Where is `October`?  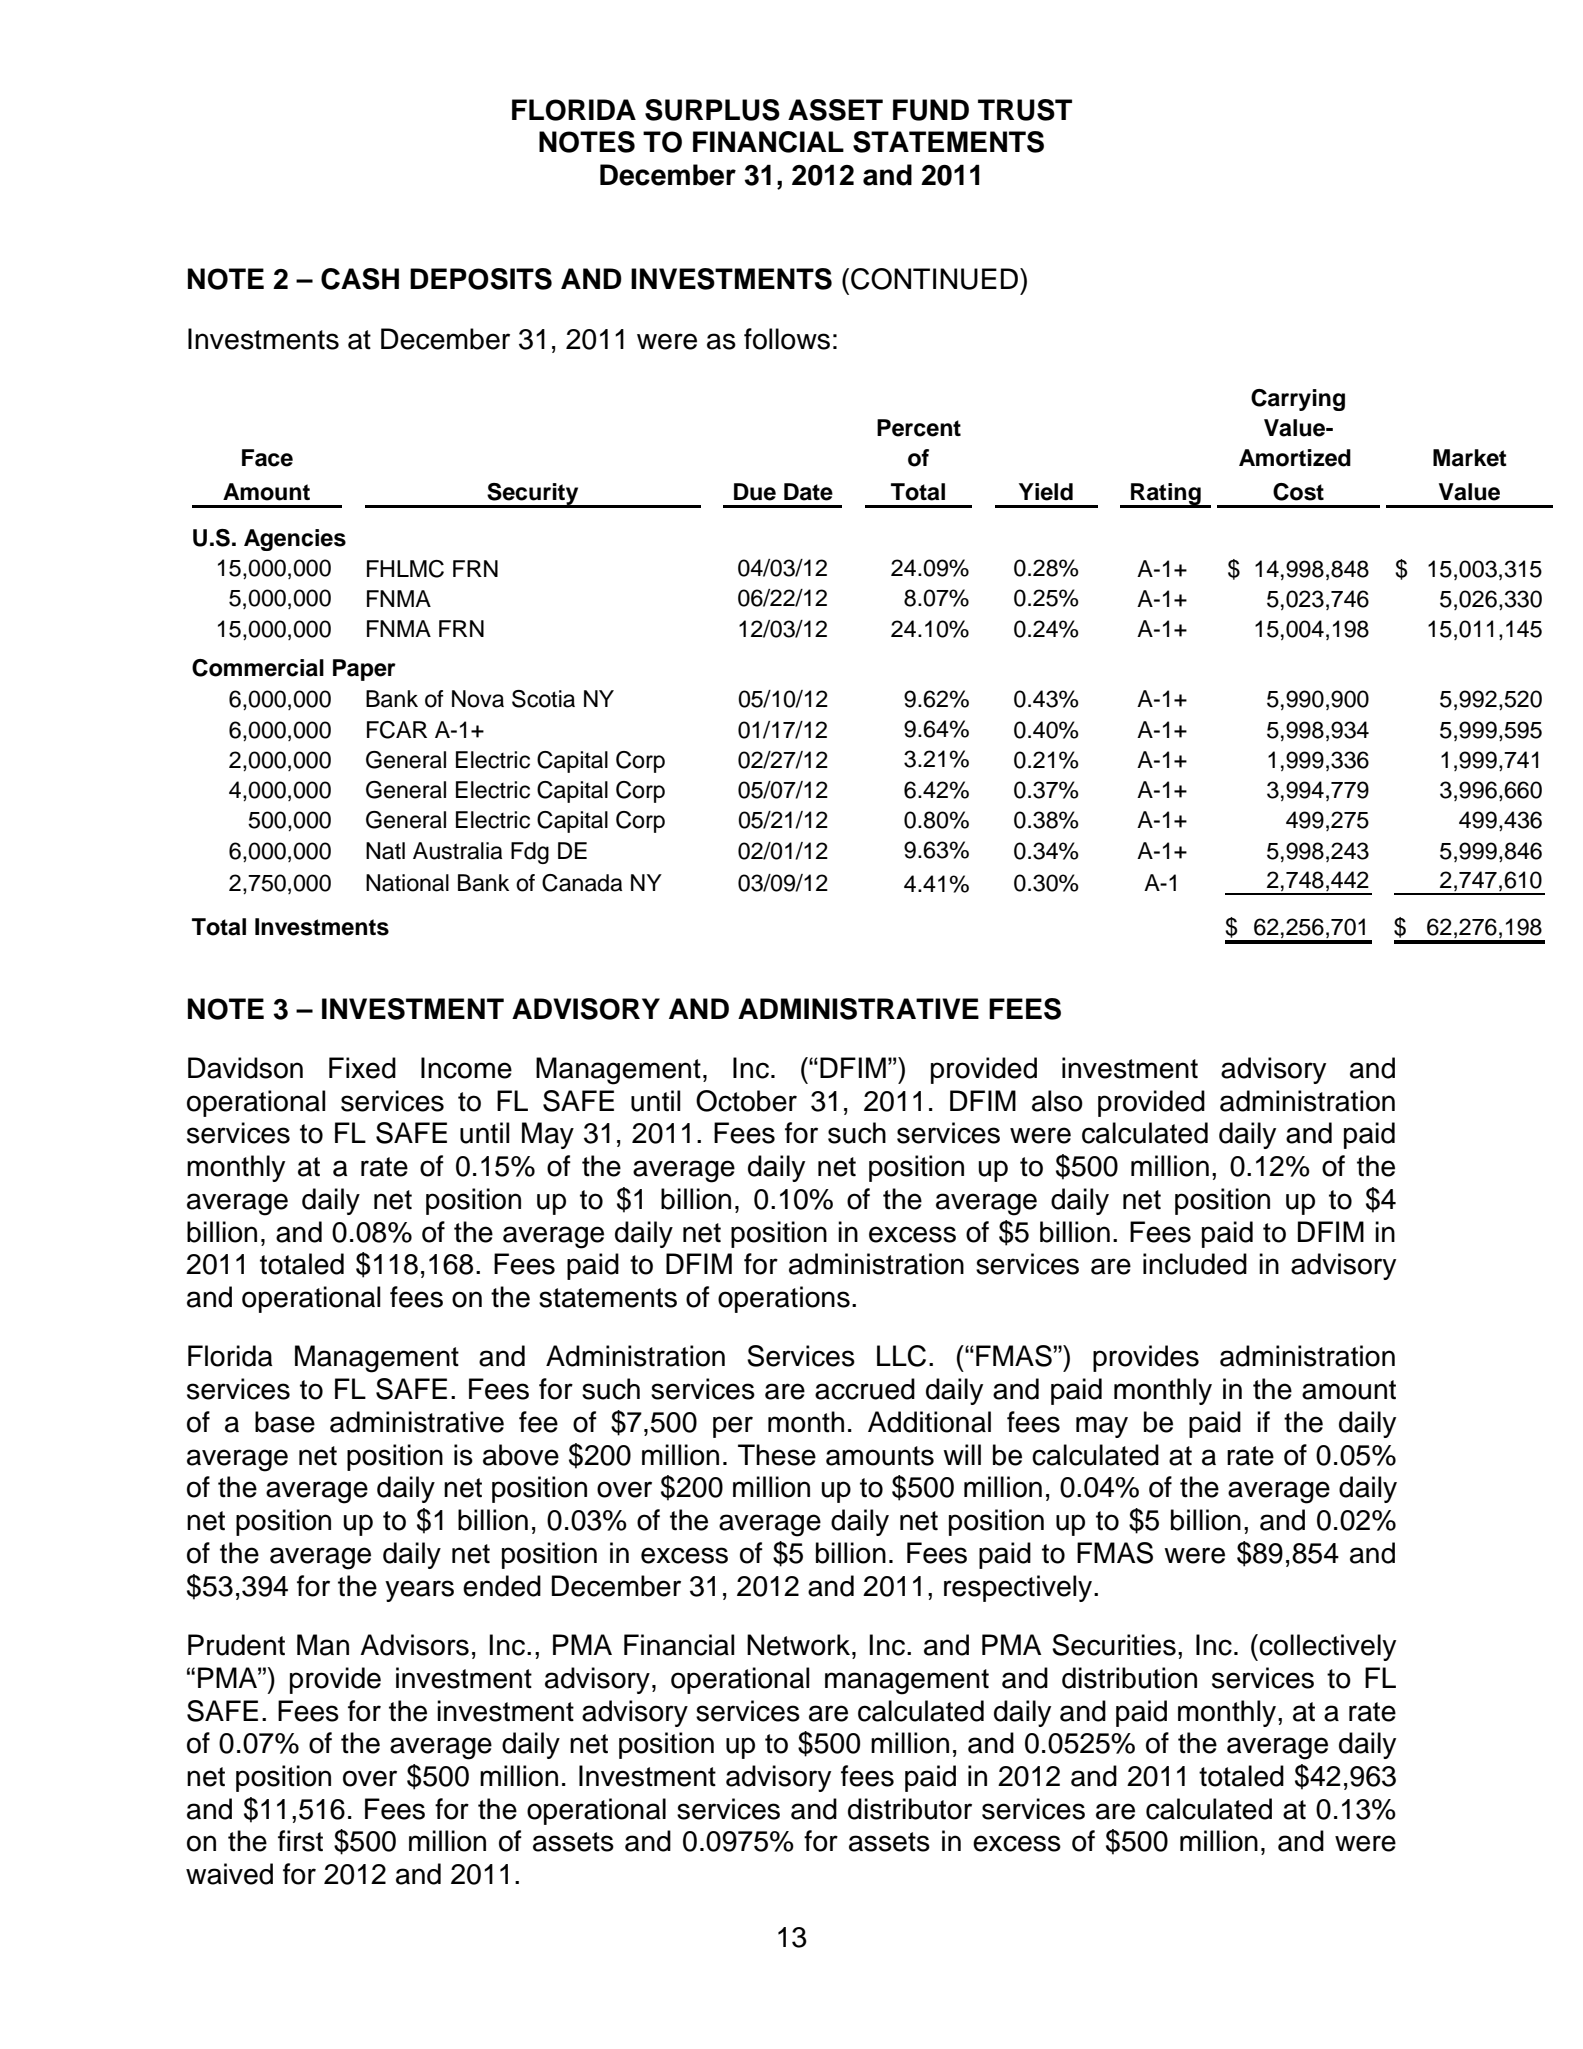 October is located at coordinates (746, 1101).
